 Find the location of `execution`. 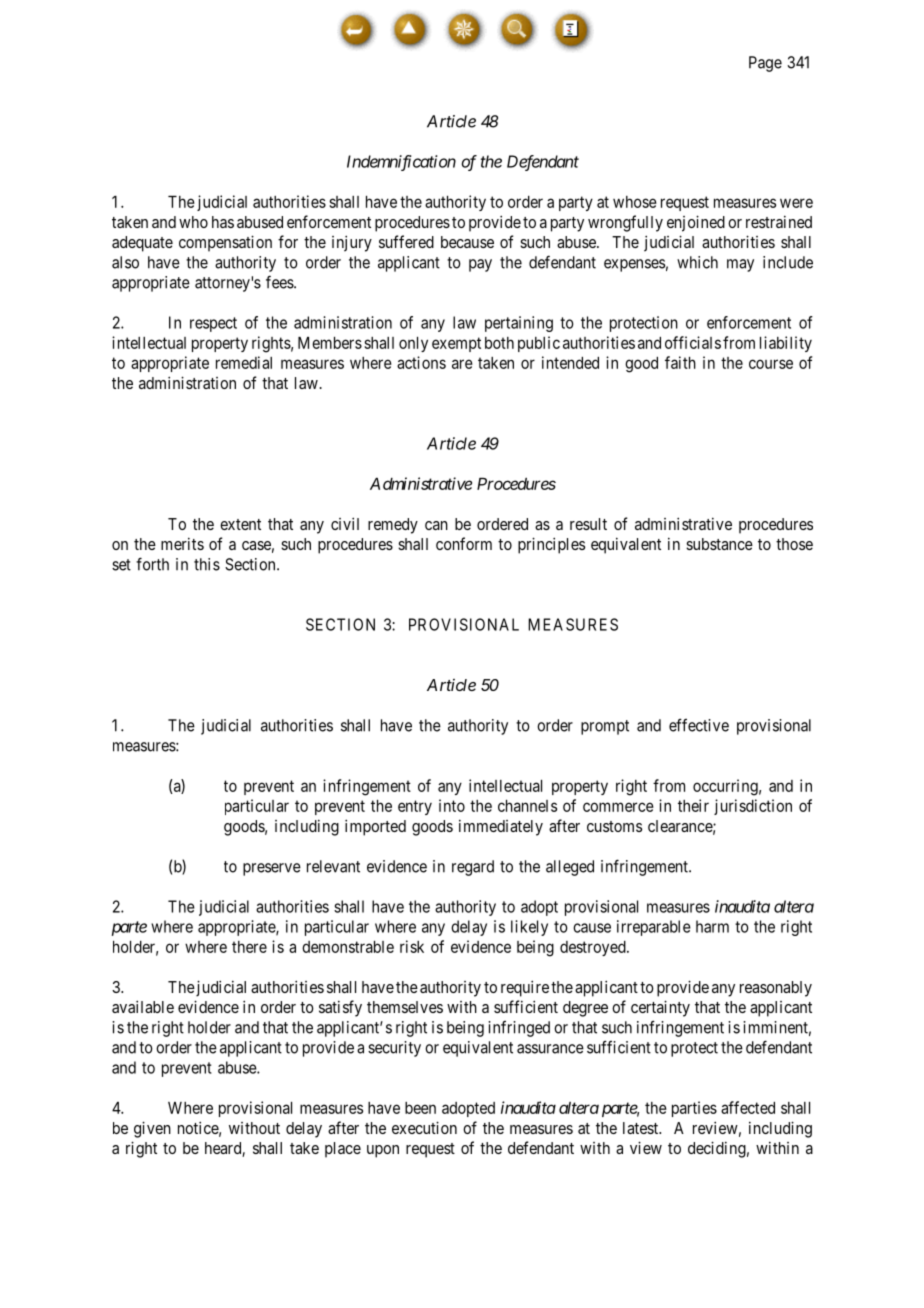

execution is located at coordinates (424, 1127).
